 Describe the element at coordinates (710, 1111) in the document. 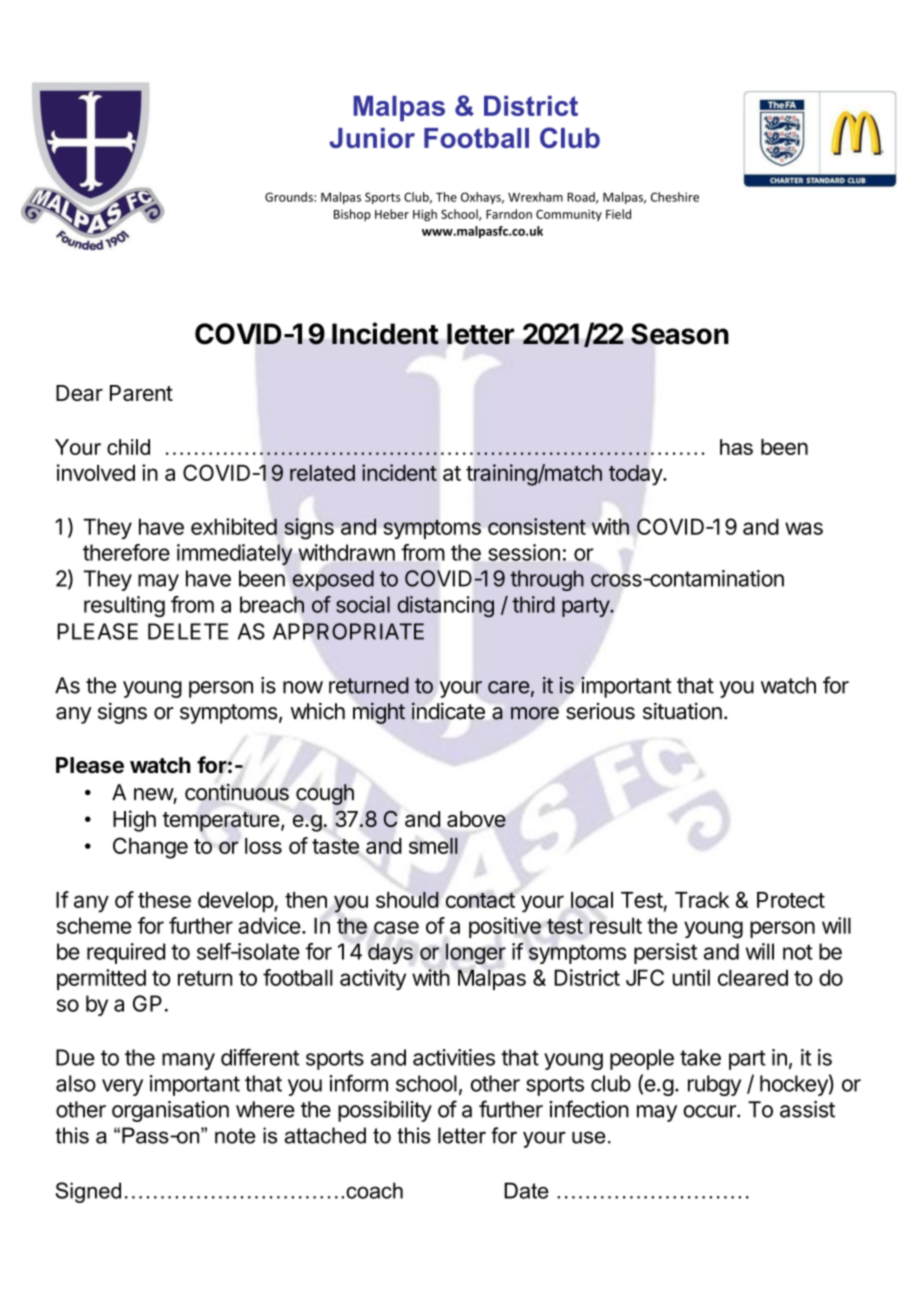

I see `occur` at that location.
